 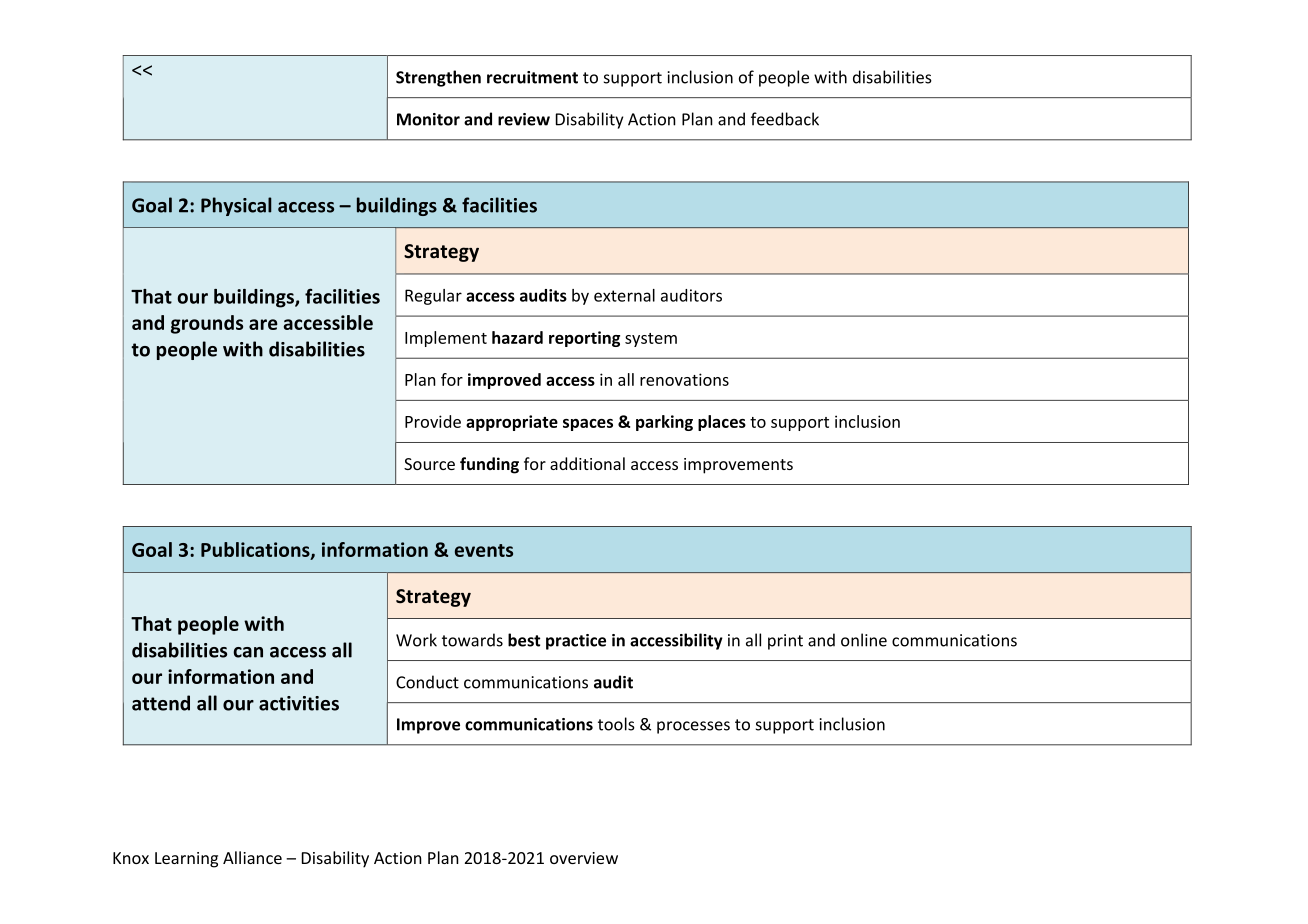 I want to click on hazard, so click(x=517, y=337).
